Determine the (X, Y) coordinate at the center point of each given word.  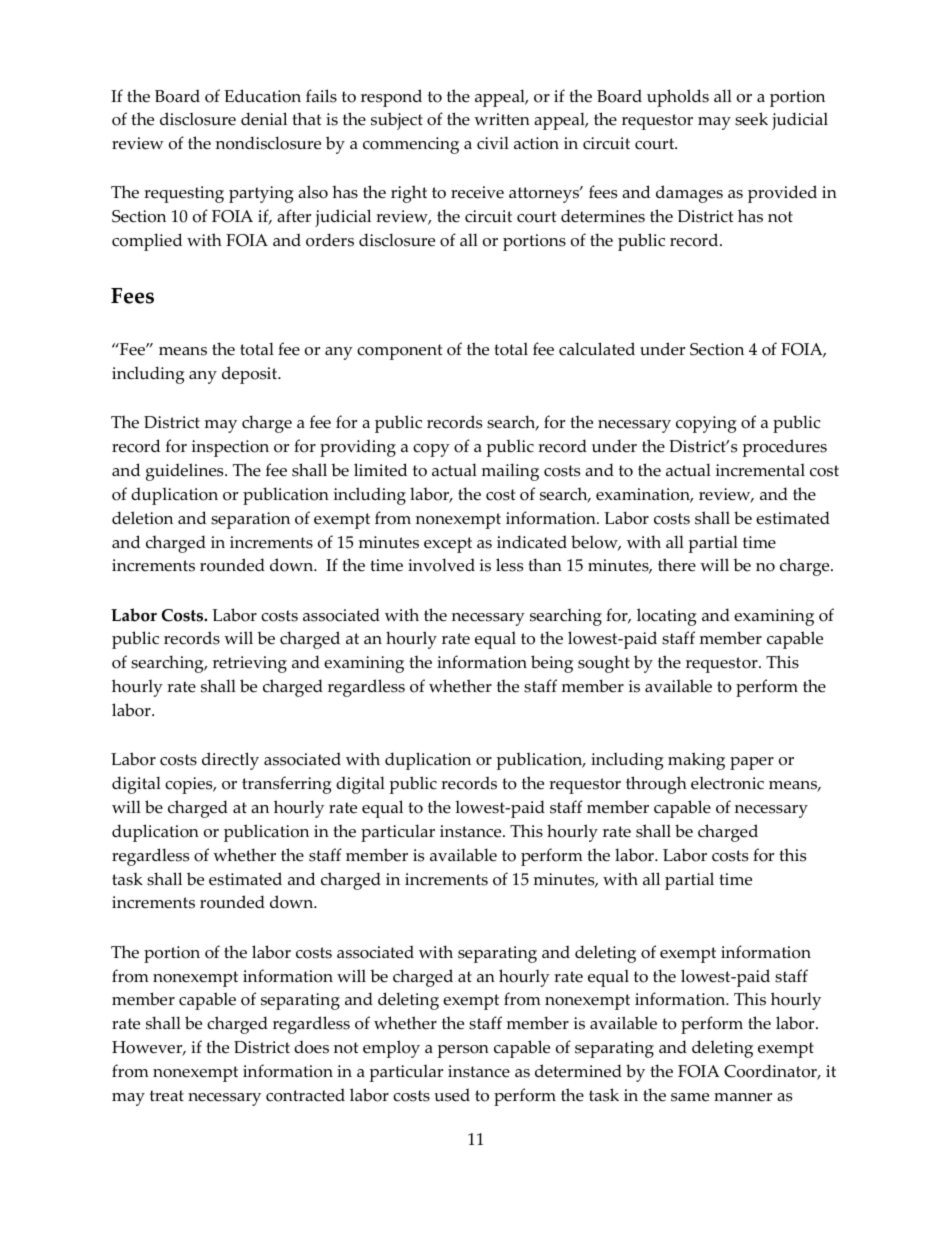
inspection (230, 448)
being (552, 664)
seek (751, 119)
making (696, 761)
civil (493, 143)
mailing (510, 472)
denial (264, 119)
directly (230, 761)
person (463, 1051)
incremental (760, 470)
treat (167, 1096)
